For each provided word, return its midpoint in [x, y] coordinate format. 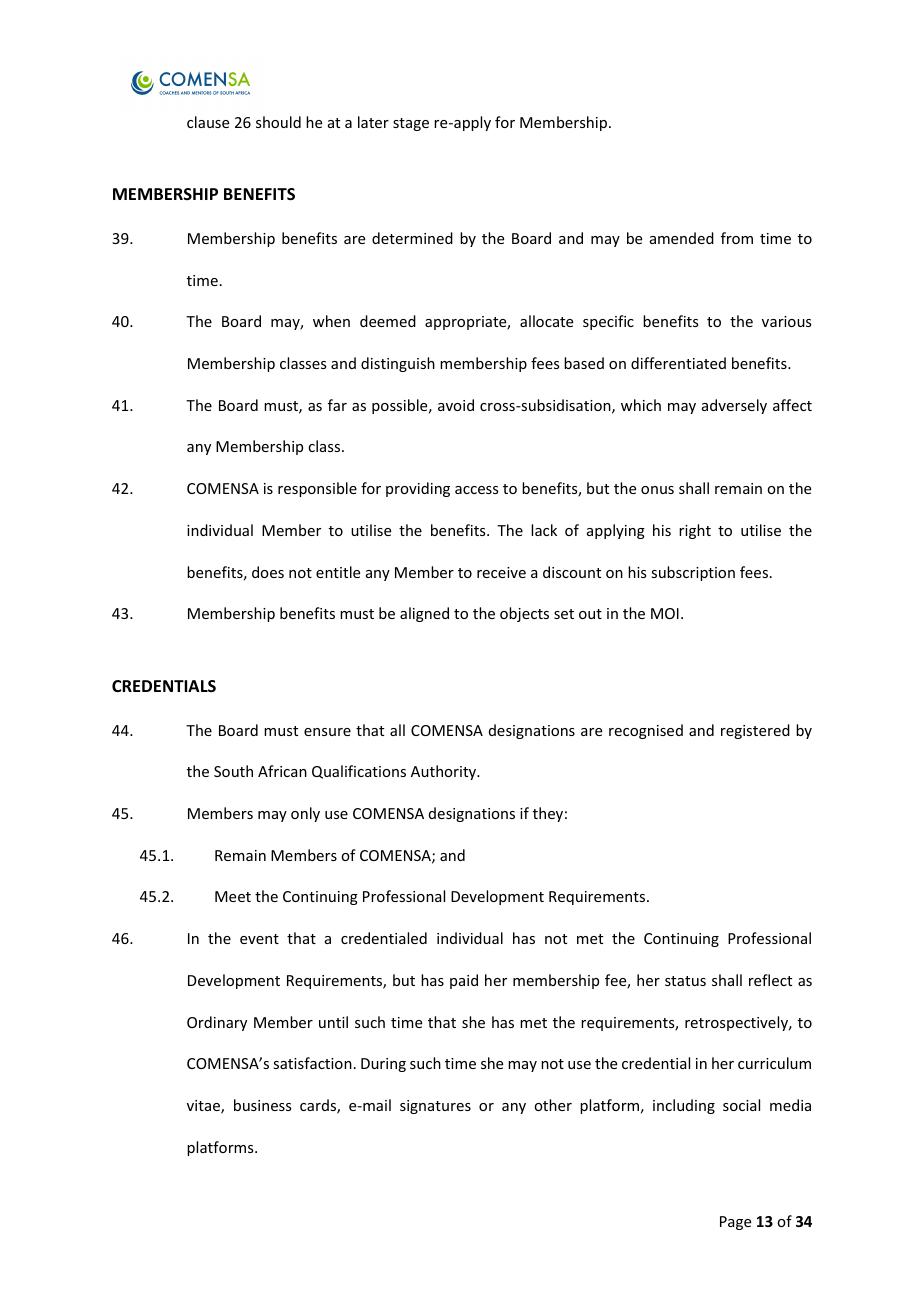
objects [524, 614]
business [262, 1105]
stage [411, 124]
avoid [456, 405]
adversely [734, 406]
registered [755, 731]
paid [464, 981]
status [685, 981]
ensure [327, 732]
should [278, 122]
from [737, 238]
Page [735, 1223]
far [337, 405]
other [553, 1105]
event [259, 939]
